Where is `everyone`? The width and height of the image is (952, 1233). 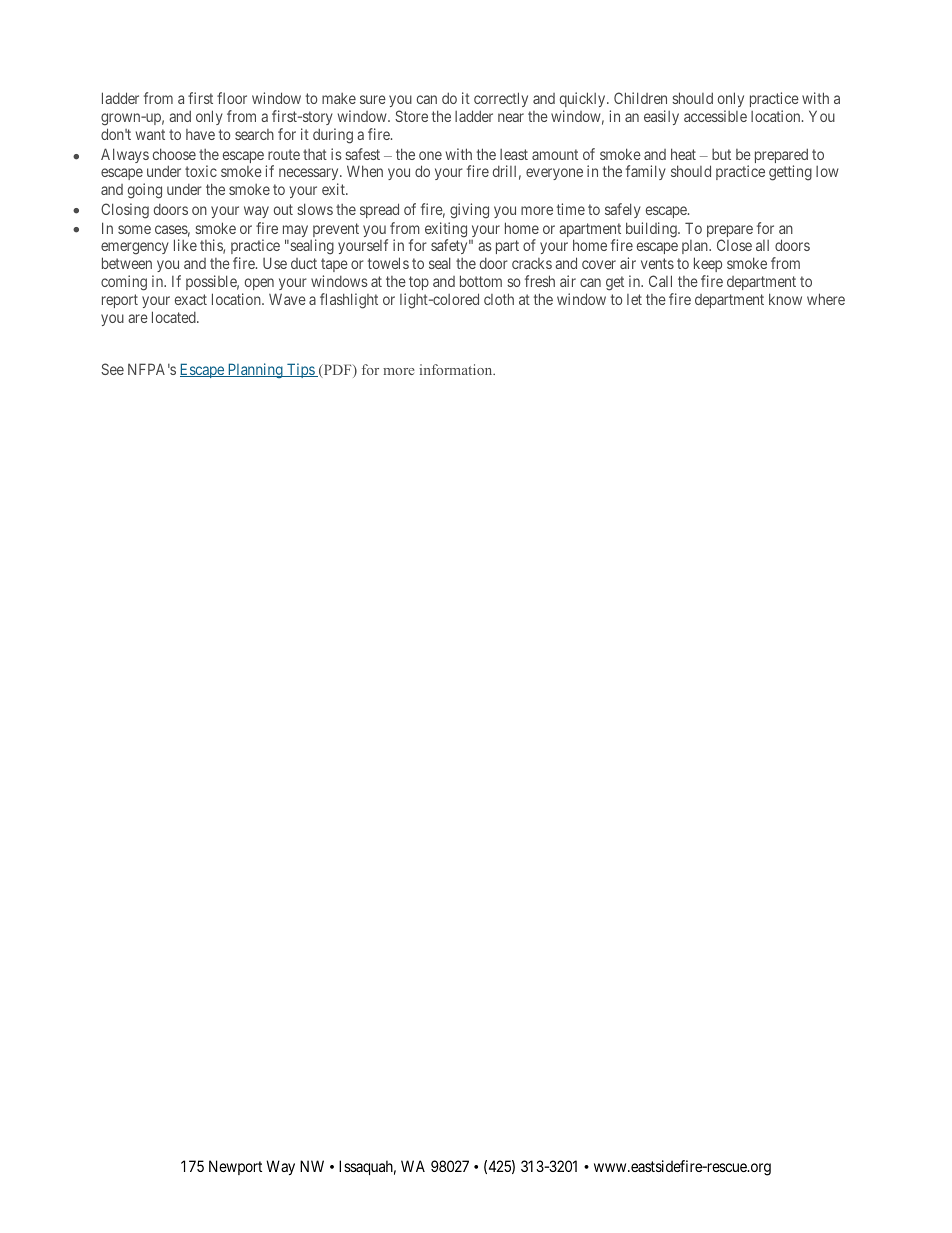
everyone is located at coordinates (554, 174).
